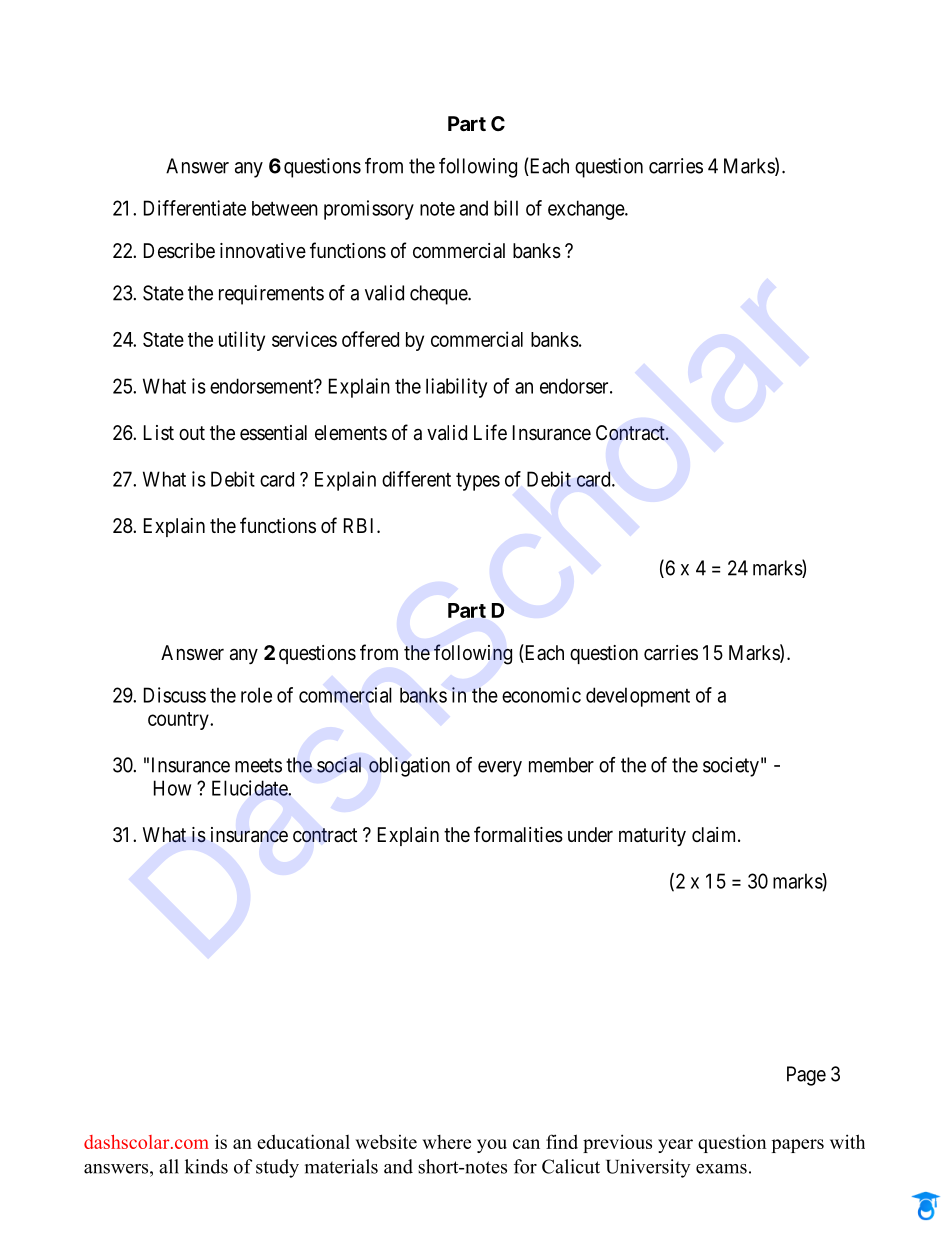 The image size is (952, 1233). What do you see at coordinates (587, 210) in the document?
I see `exchange` at bounding box center [587, 210].
